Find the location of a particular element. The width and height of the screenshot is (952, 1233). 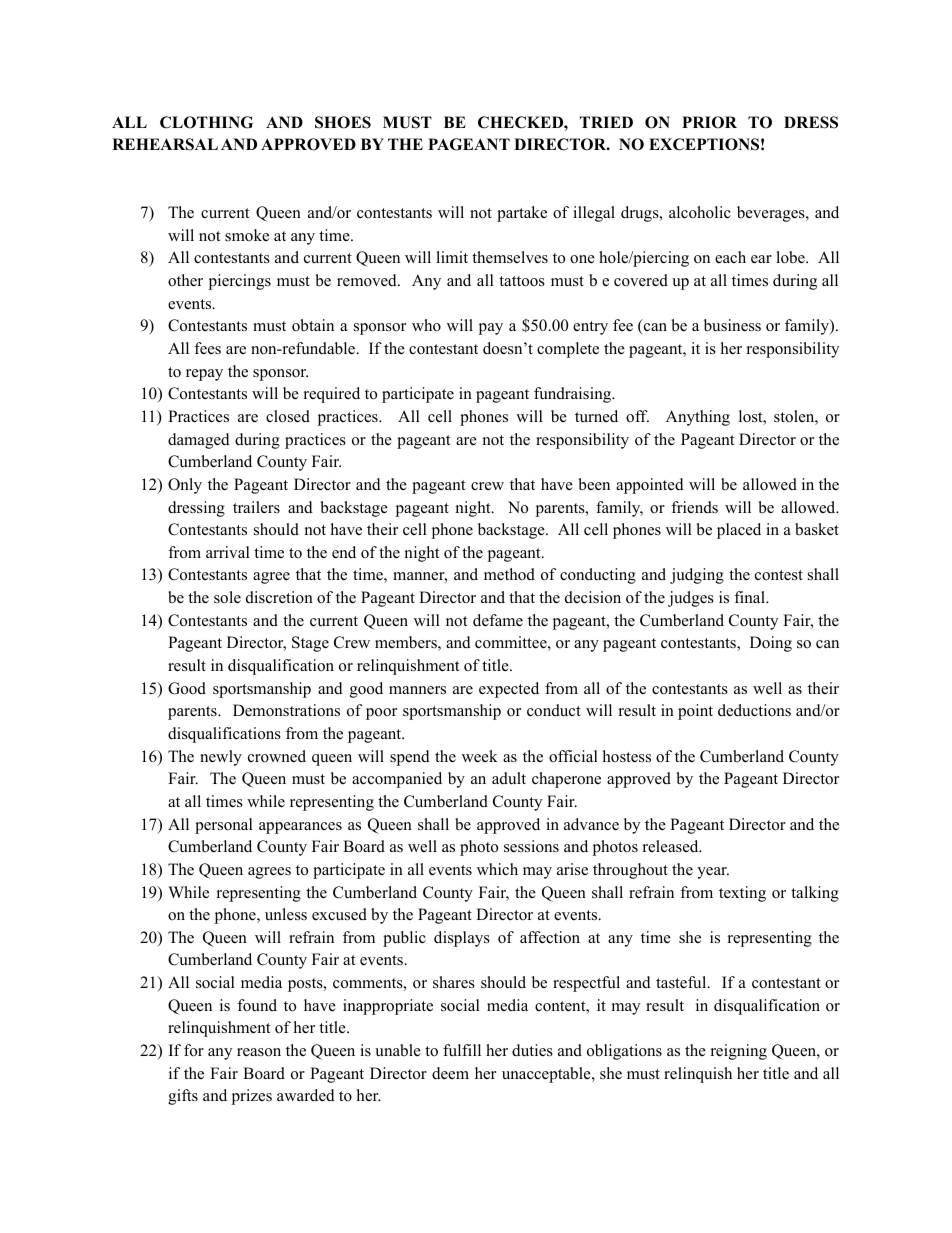

final is located at coordinates (750, 597).
